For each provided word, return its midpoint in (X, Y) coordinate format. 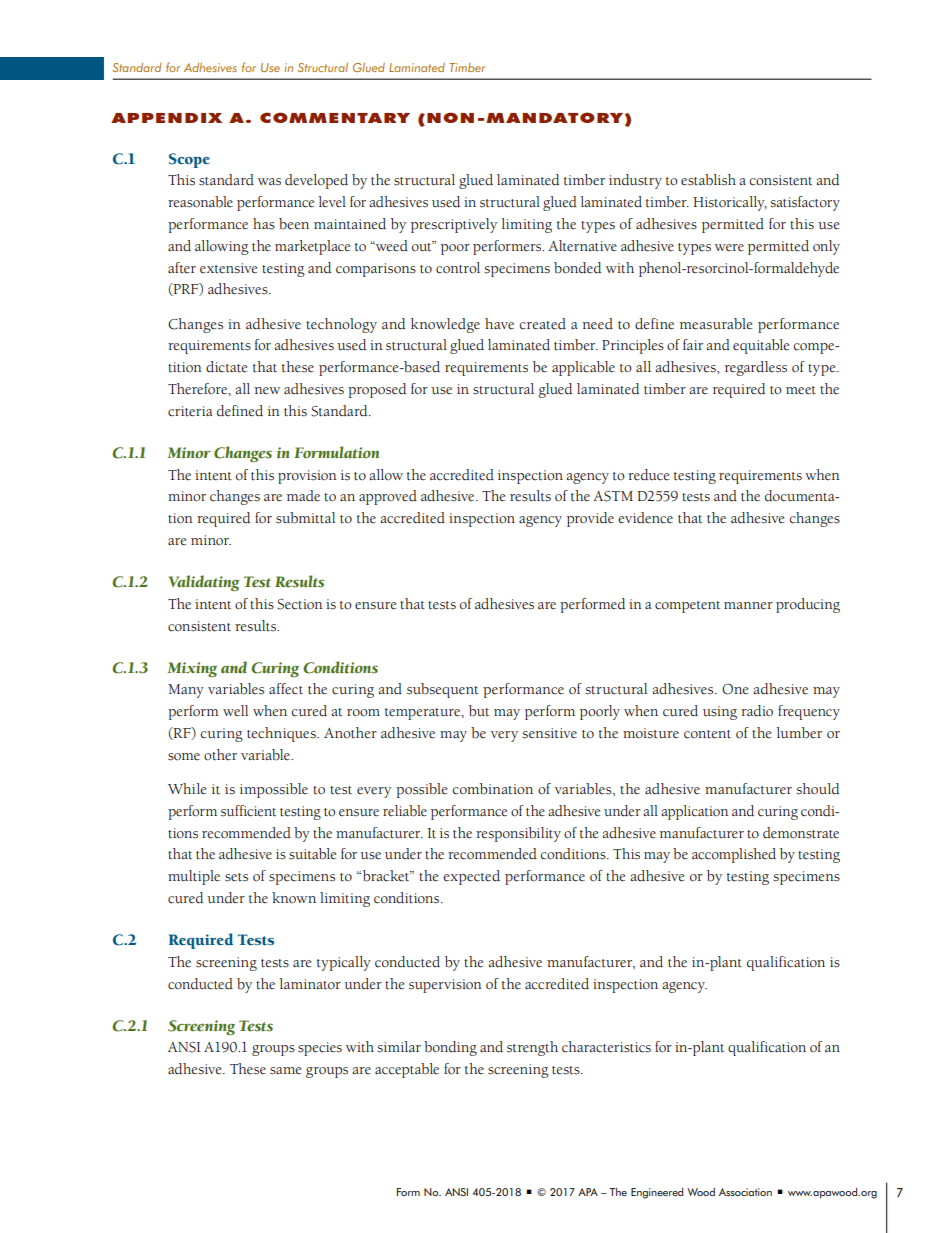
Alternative (582, 246)
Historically (730, 203)
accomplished (734, 855)
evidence (645, 518)
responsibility (518, 834)
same (285, 1071)
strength (532, 1048)
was (269, 182)
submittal (305, 518)
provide (590, 519)
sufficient (248, 811)
